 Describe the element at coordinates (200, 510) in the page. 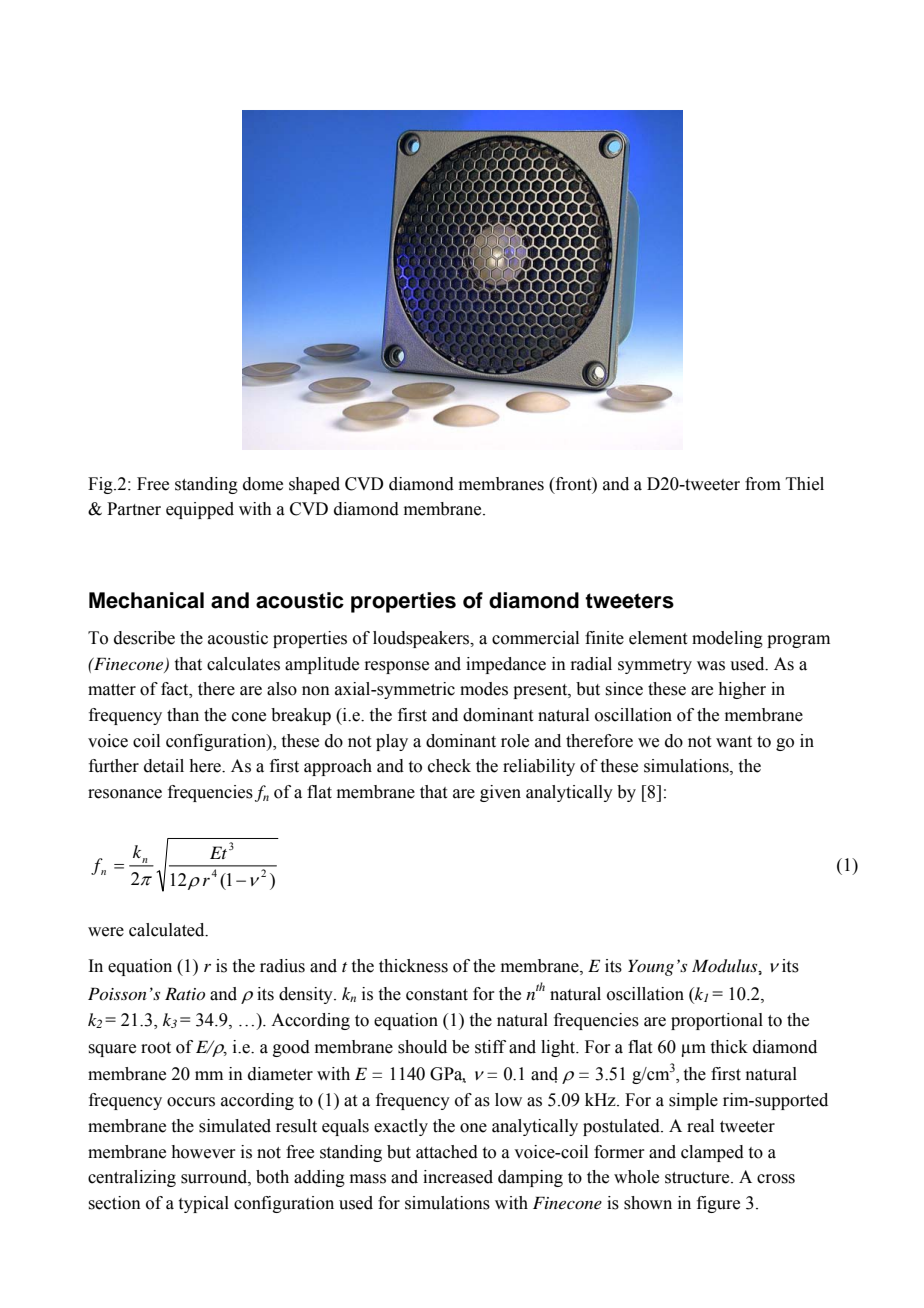

I see `equipped` at that location.
